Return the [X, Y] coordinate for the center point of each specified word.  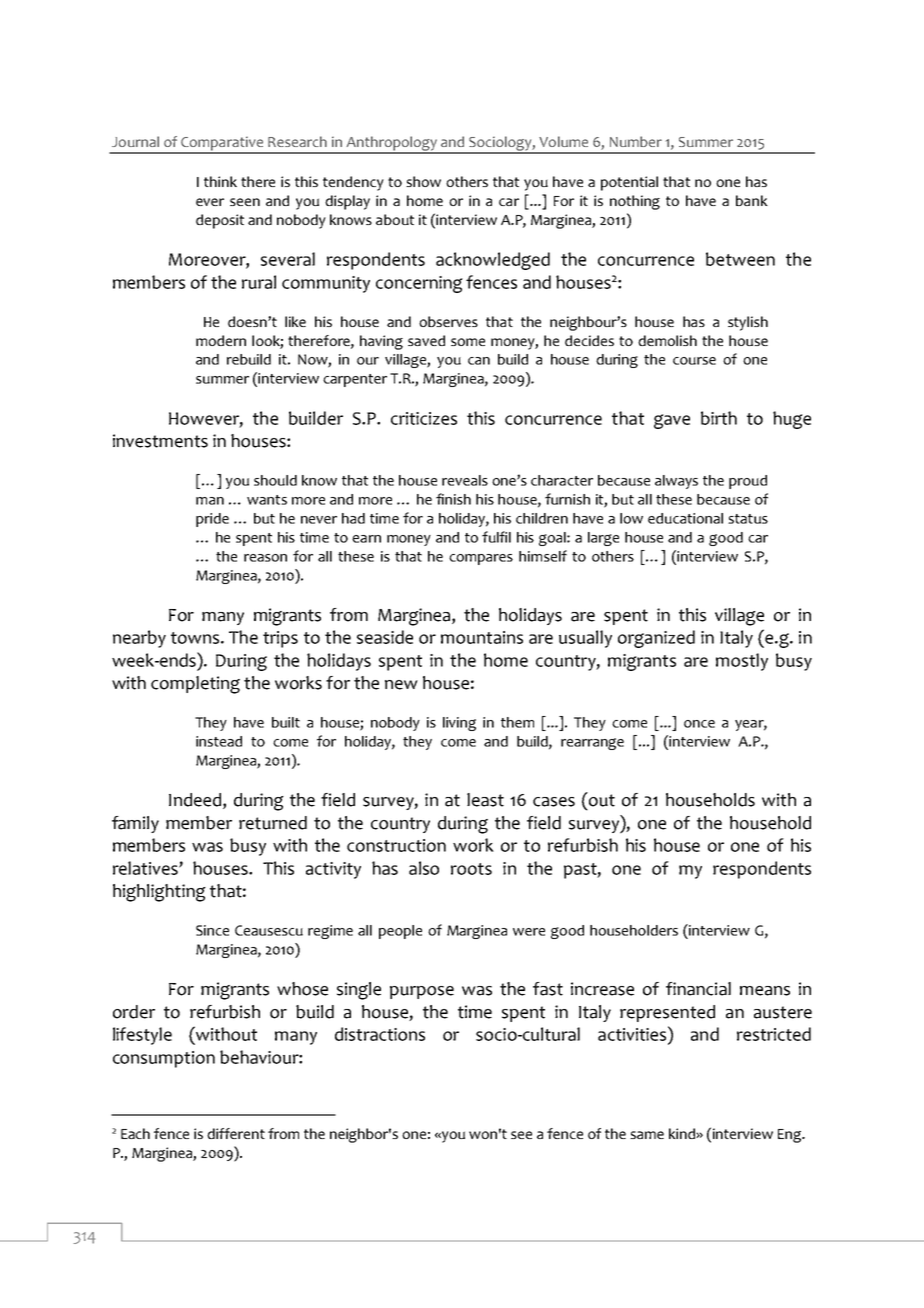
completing [195, 685]
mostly [742, 662]
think [220, 181]
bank [752, 200]
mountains [482, 637]
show [423, 181]
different [236, 1133]
